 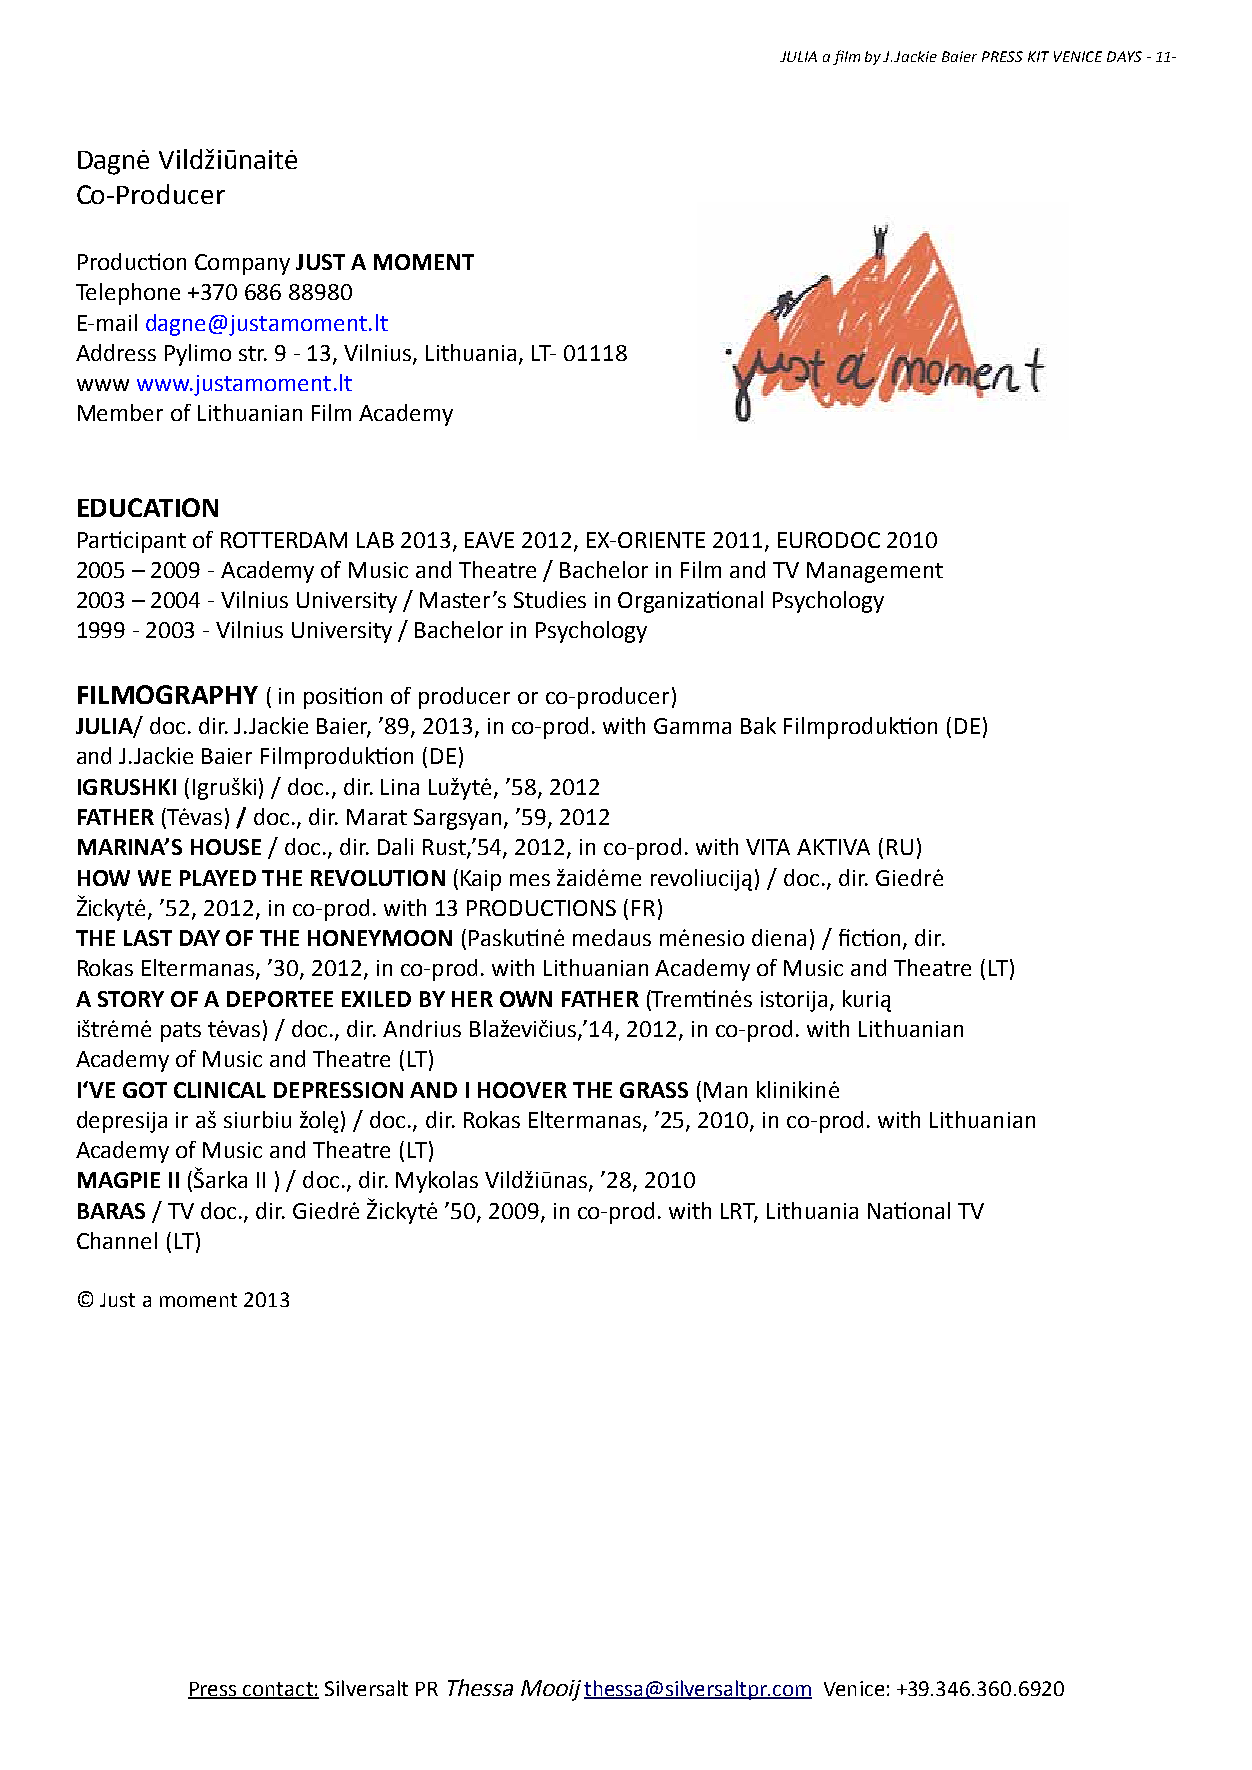 What do you see at coordinates (1038, 56) in the page?
I see `KIT` at bounding box center [1038, 56].
